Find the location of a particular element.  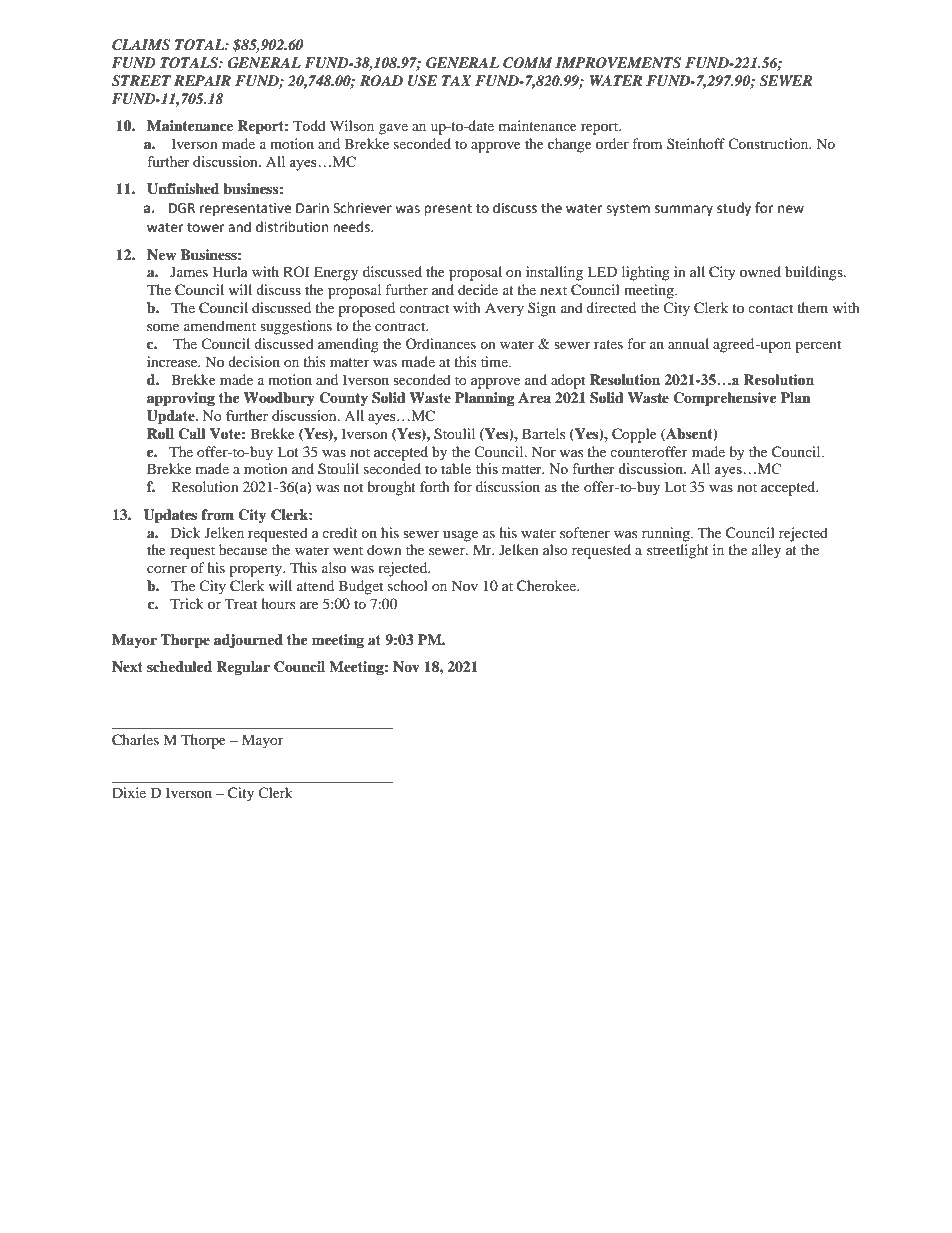

TAX is located at coordinates (457, 80).
